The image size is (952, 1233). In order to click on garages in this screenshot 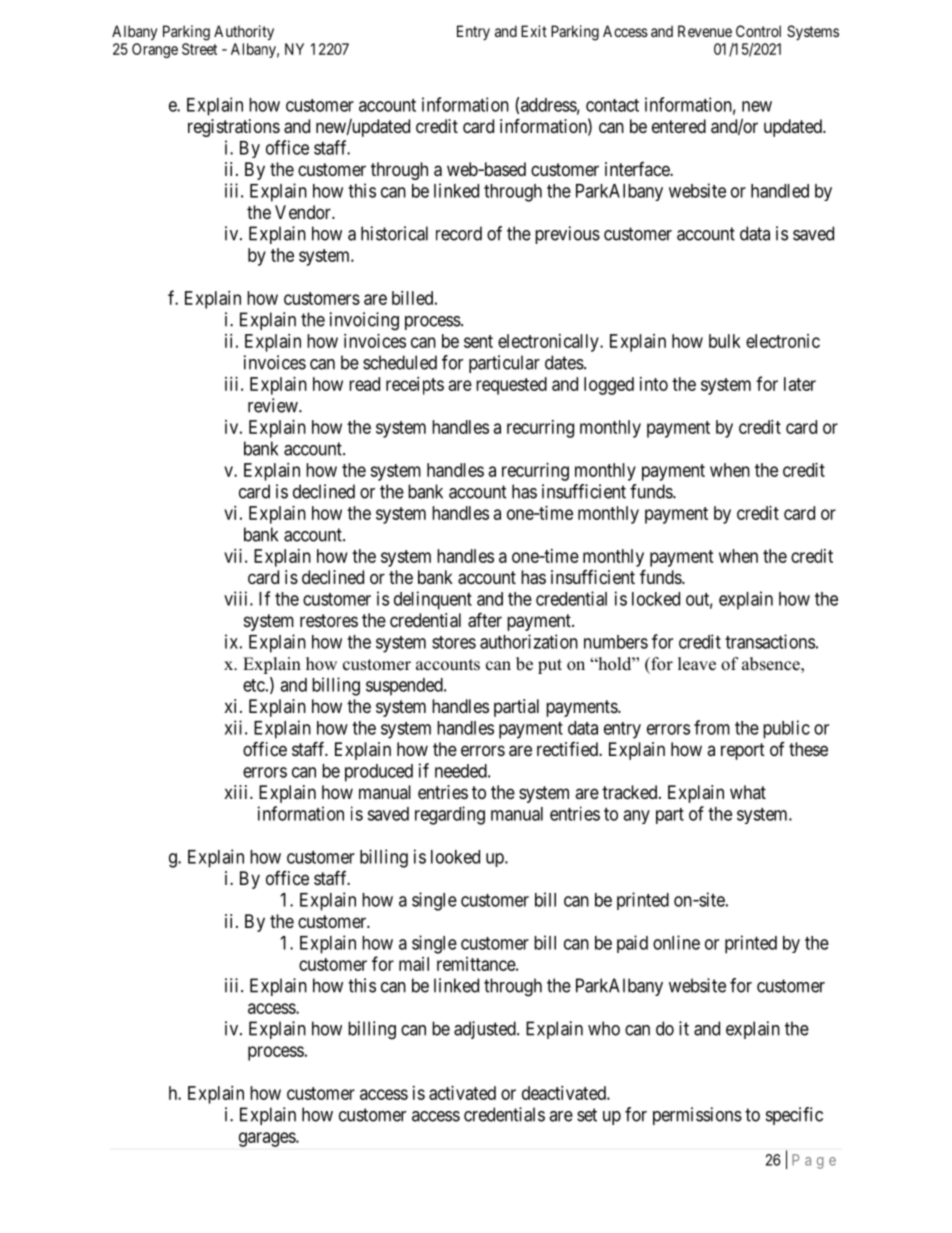, I will do `click(268, 1139)`.
